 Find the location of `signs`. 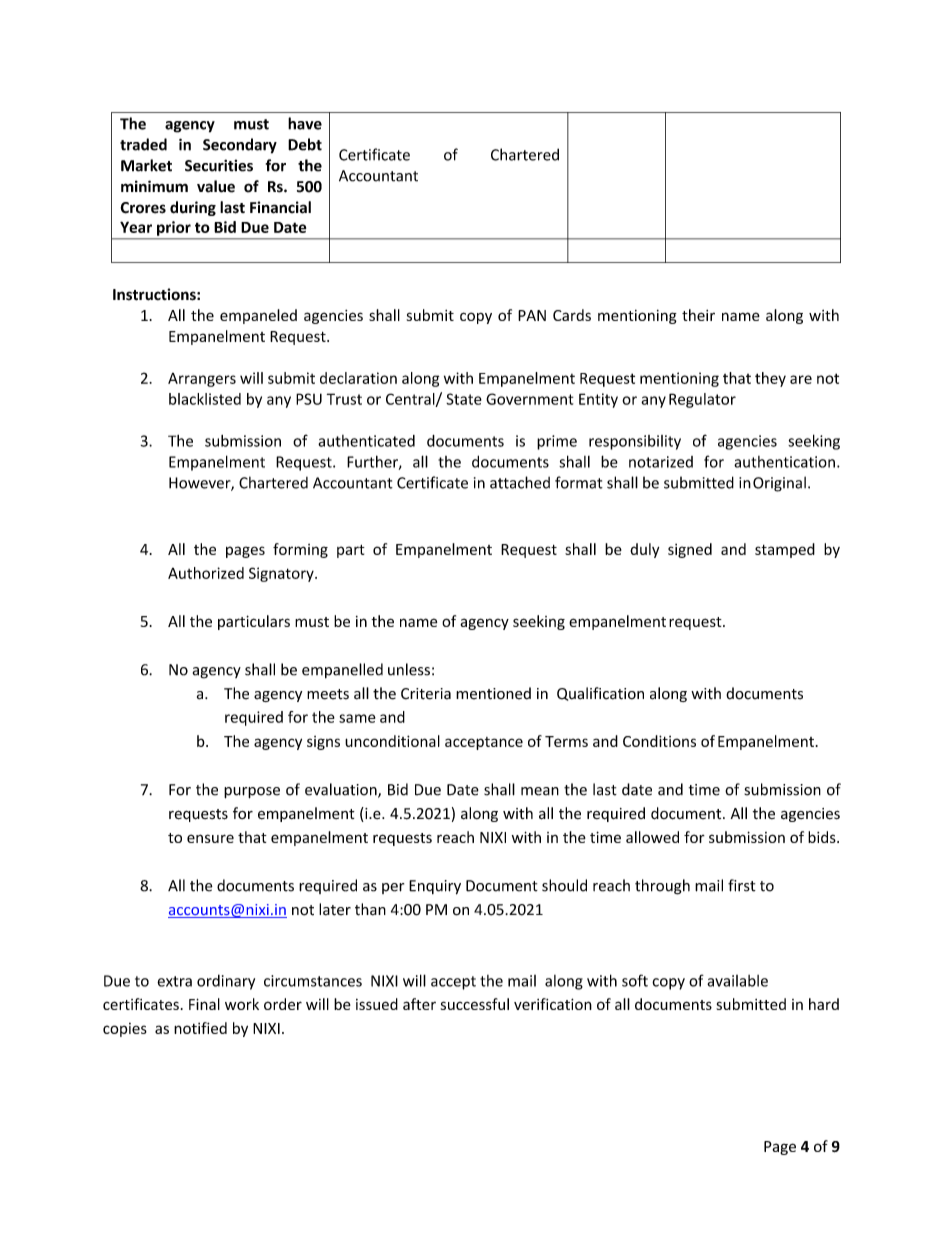

signs is located at coordinates (323, 743).
